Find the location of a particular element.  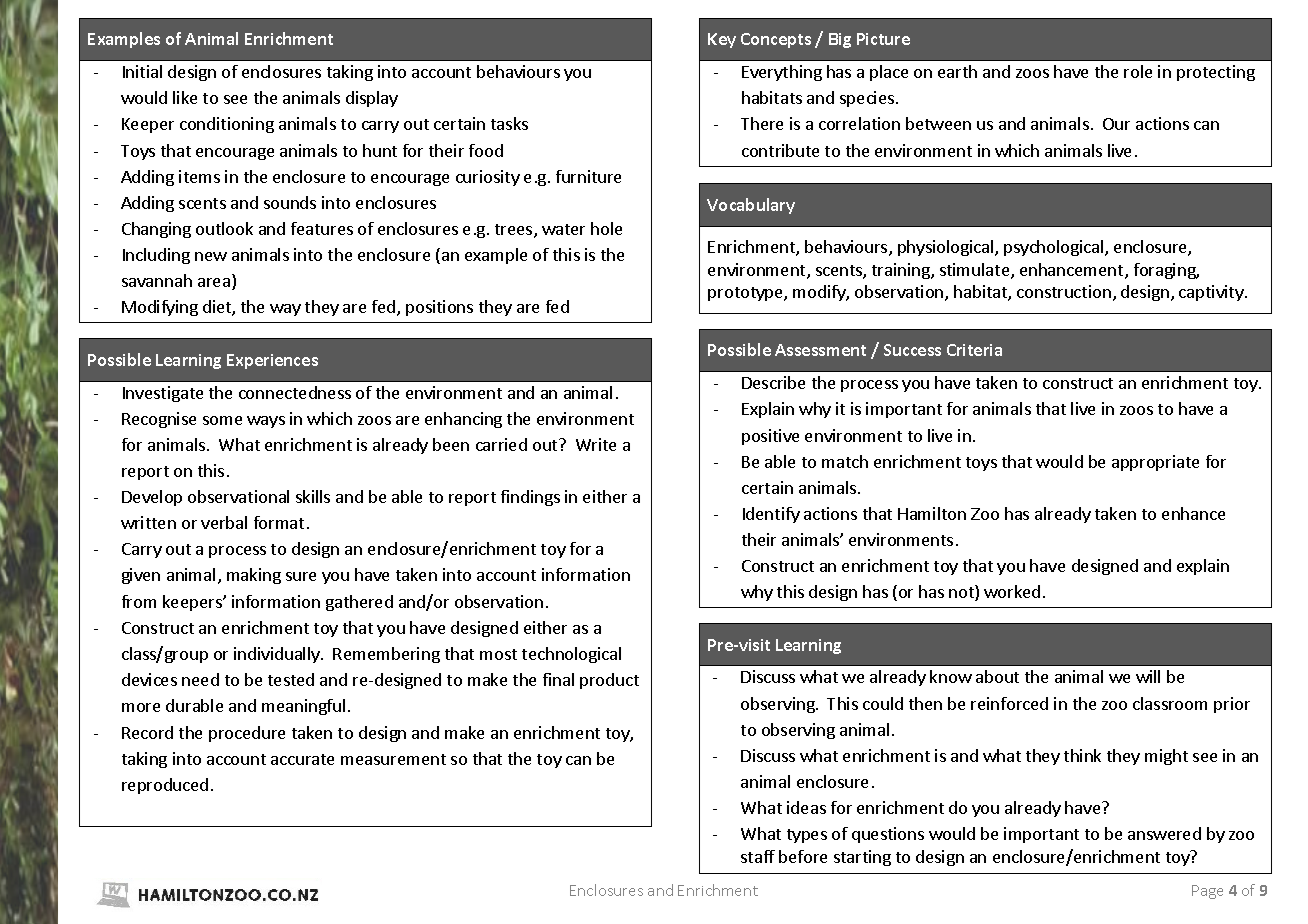

reproduced is located at coordinates (165, 786).
